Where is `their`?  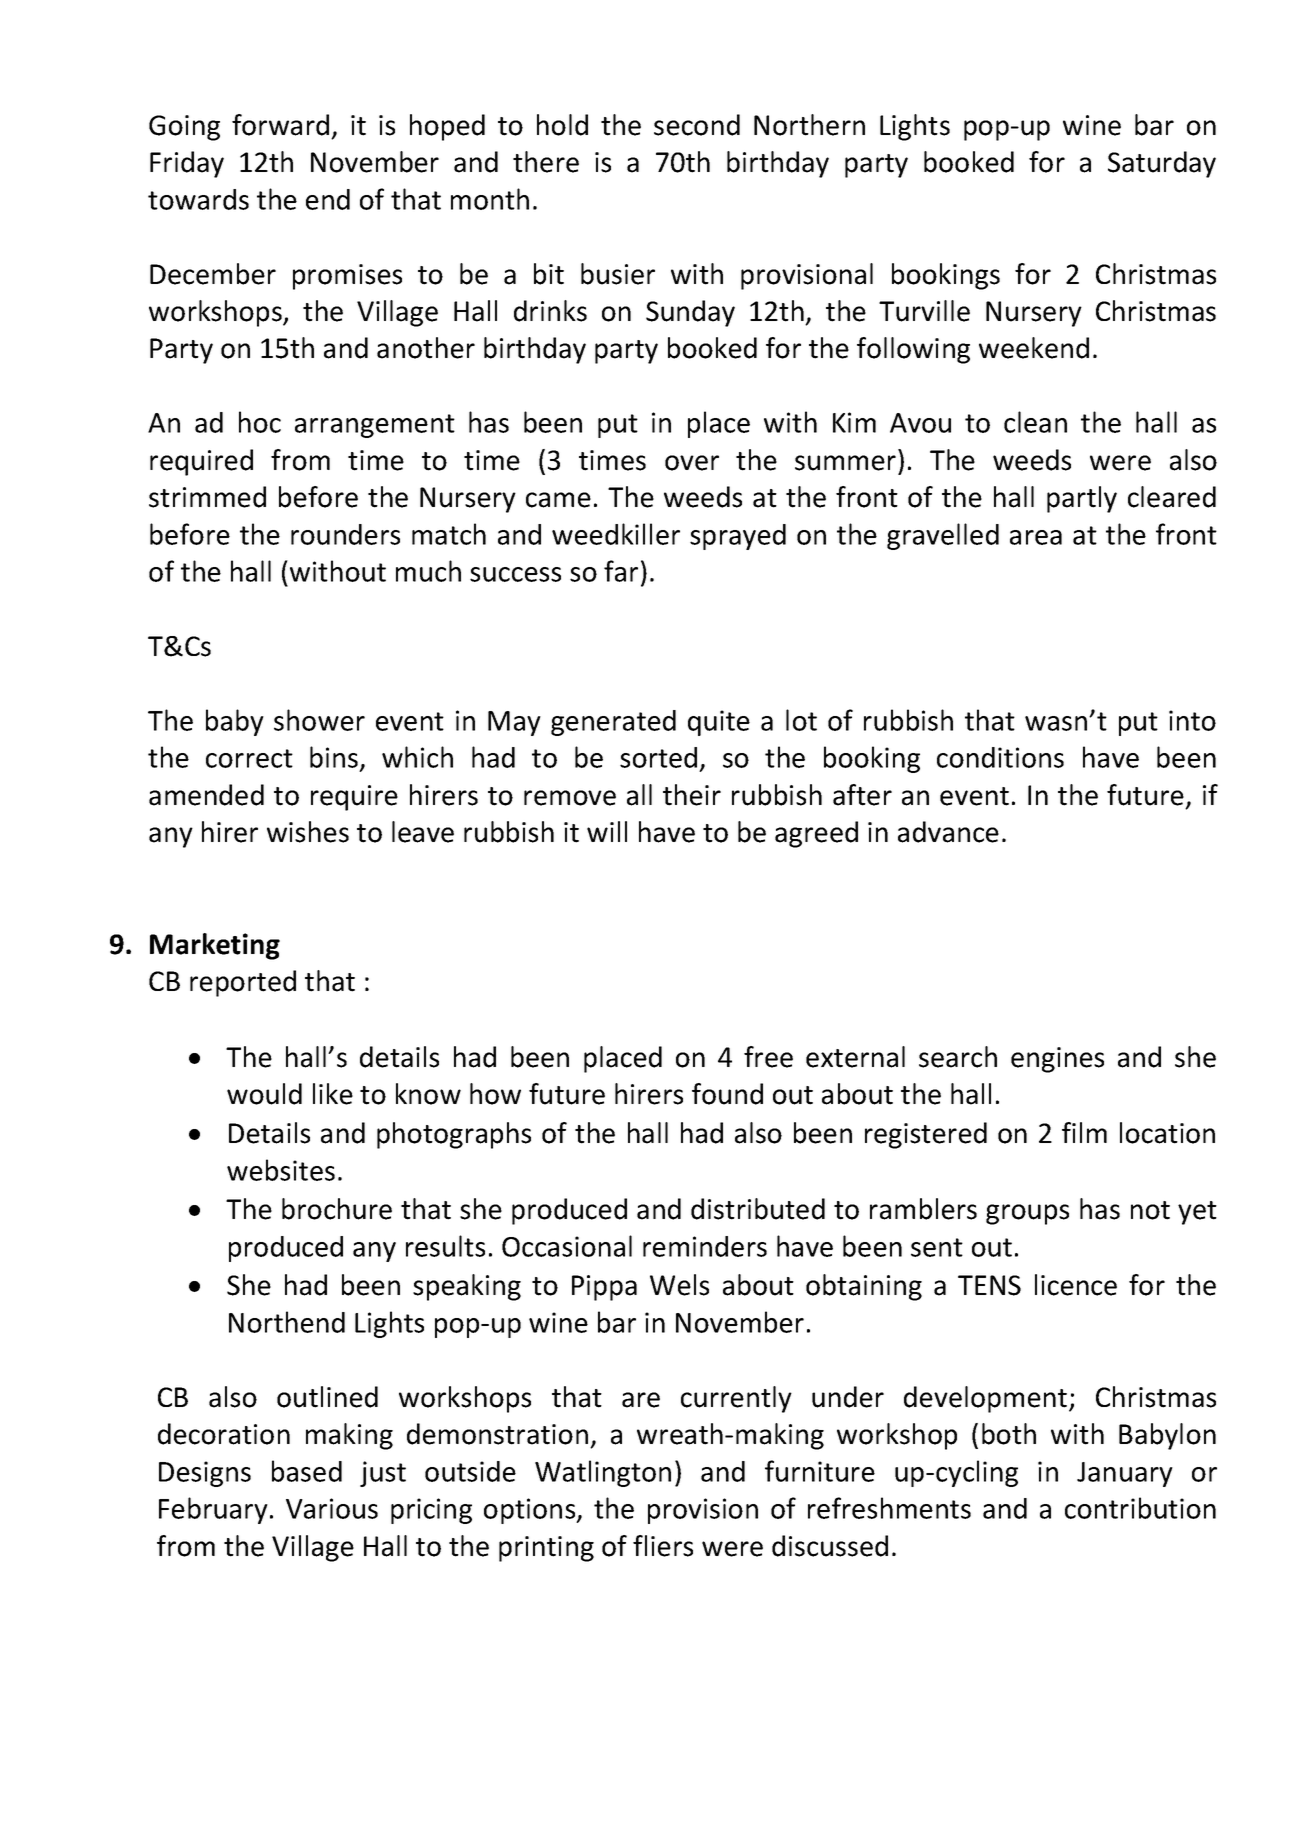
their is located at coordinates (692, 795).
